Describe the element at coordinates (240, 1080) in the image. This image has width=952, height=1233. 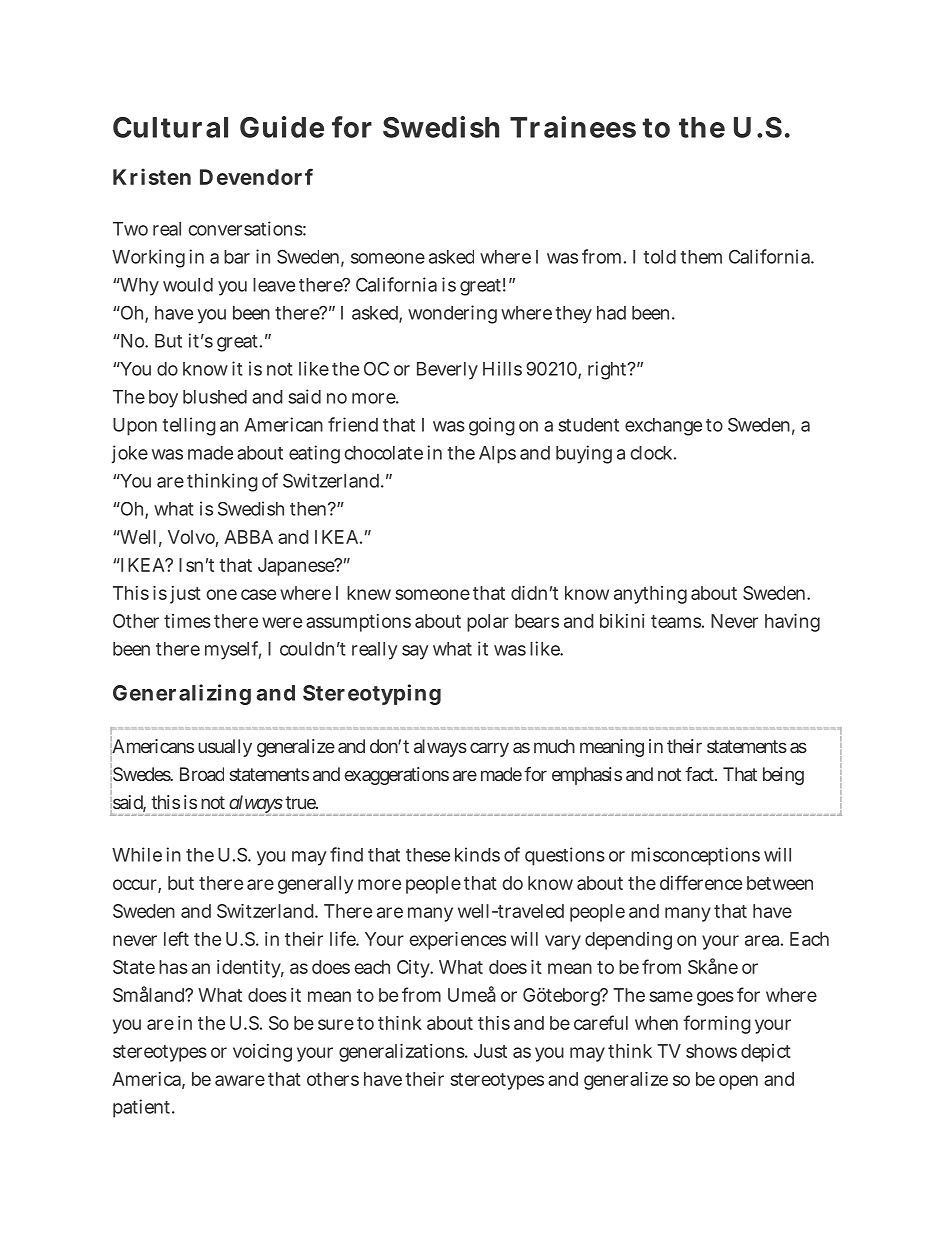
I see `aware` at that location.
